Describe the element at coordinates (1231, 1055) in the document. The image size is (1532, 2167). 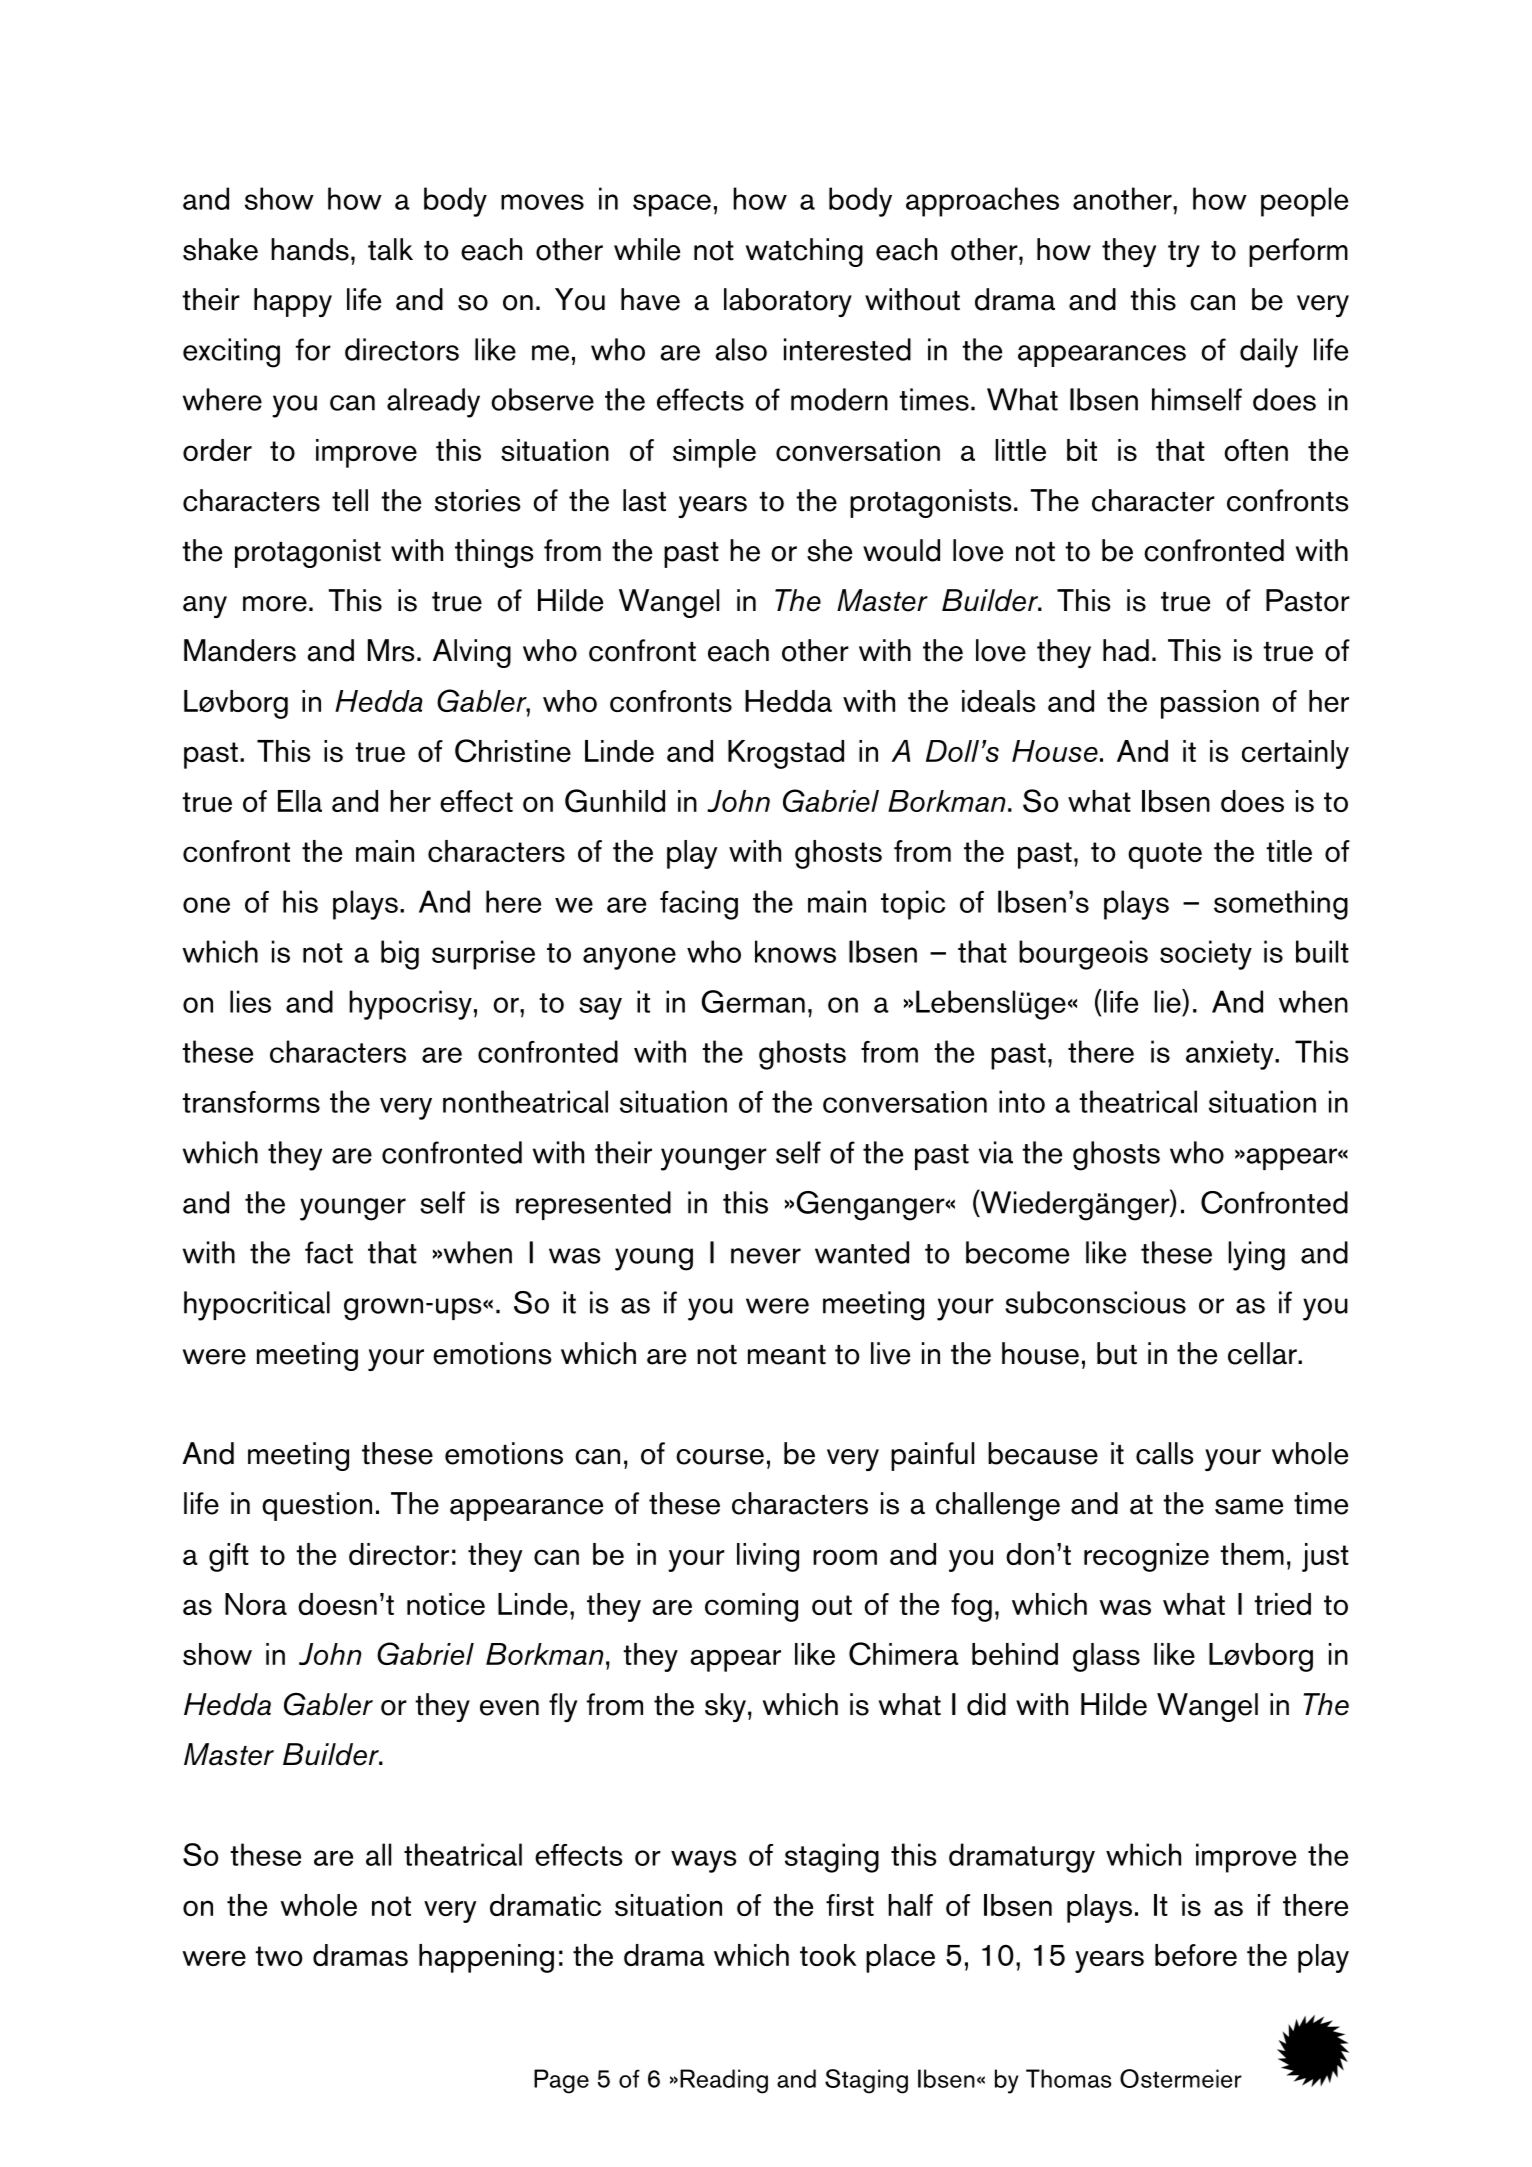
I see `anxiety` at that location.
